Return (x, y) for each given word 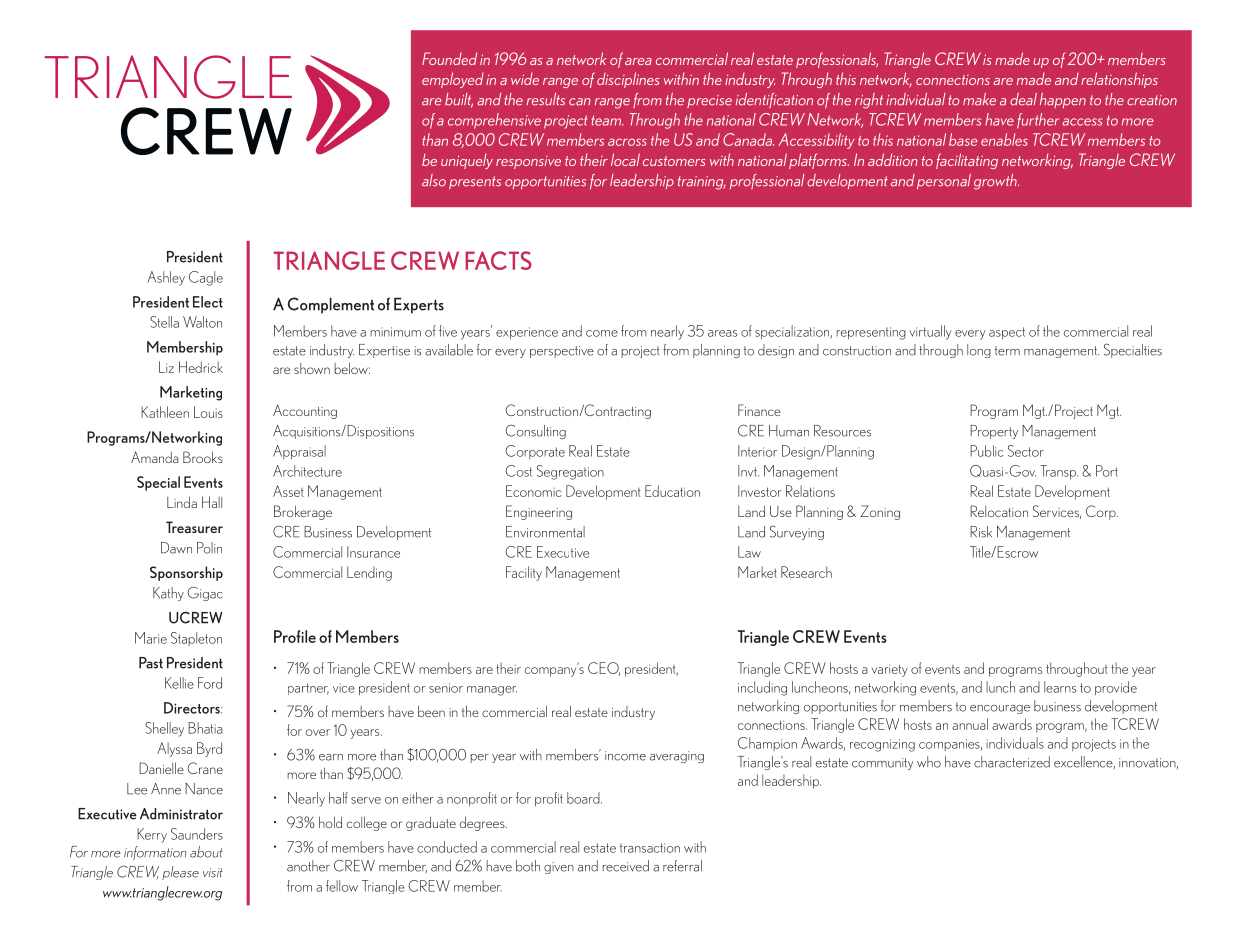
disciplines (628, 80)
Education (672, 491)
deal (1023, 99)
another (308, 866)
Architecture (307, 471)
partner (308, 689)
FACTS (498, 260)
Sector (1026, 451)
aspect (1007, 333)
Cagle (206, 278)
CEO (604, 669)
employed (453, 80)
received (625, 866)
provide (1116, 688)
